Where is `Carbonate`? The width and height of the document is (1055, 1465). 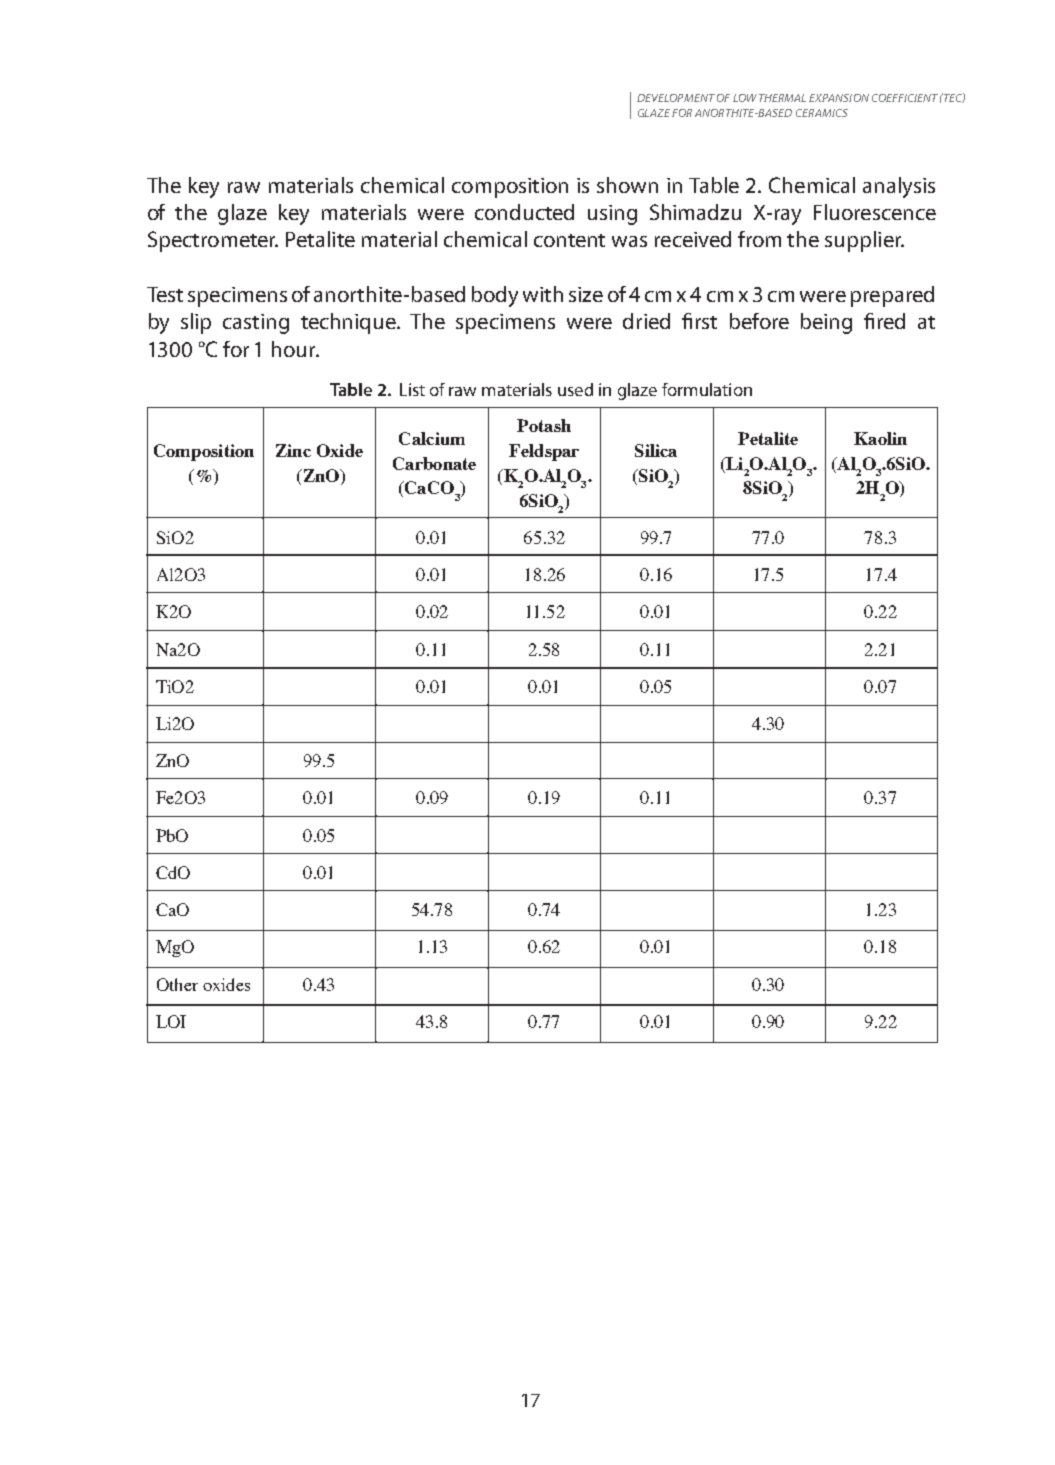
Carbonate is located at coordinates (434, 463).
